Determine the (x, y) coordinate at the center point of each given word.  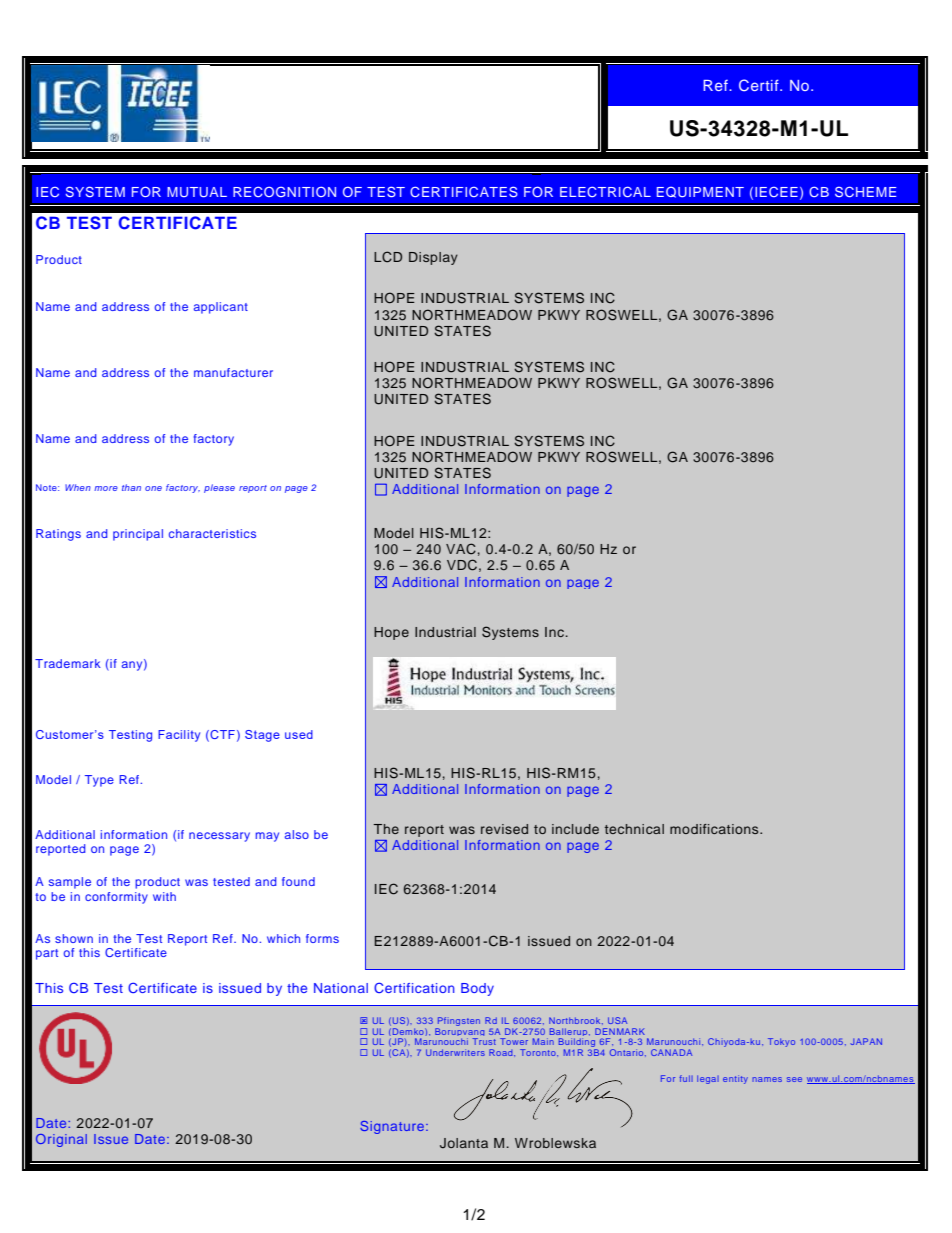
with (164, 896)
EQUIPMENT (700, 192)
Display (433, 258)
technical (634, 829)
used (299, 734)
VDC (462, 565)
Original (61, 1140)
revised (504, 829)
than (131, 487)
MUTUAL (197, 192)
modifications (715, 829)
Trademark (68, 663)
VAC (461, 549)
